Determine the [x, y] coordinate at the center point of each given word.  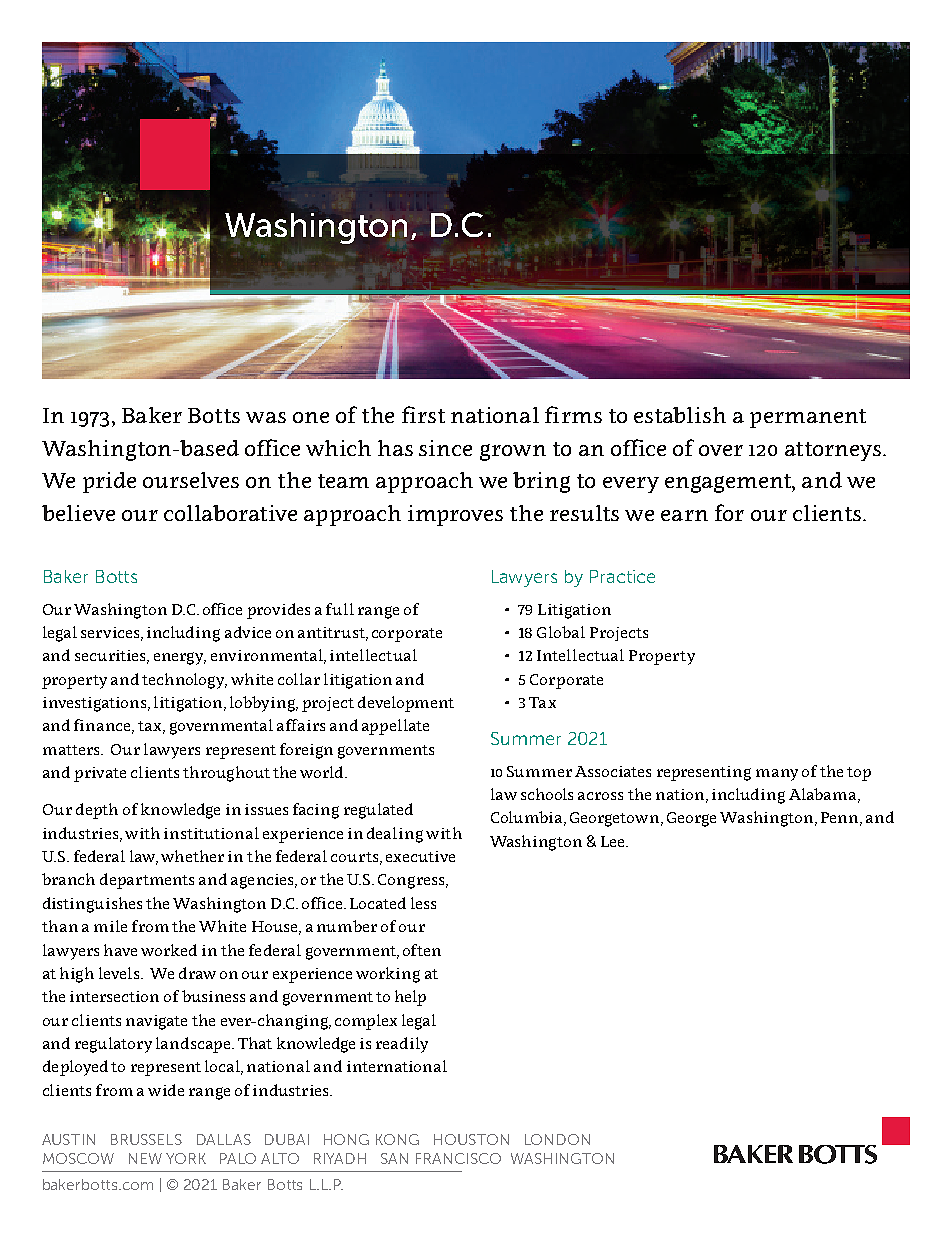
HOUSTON [471, 1139]
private [100, 774]
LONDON [557, 1139]
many [777, 775]
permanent [808, 418]
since [445, 448]
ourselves [191, 480]
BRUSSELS [146, 1139]
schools [547, 794]
